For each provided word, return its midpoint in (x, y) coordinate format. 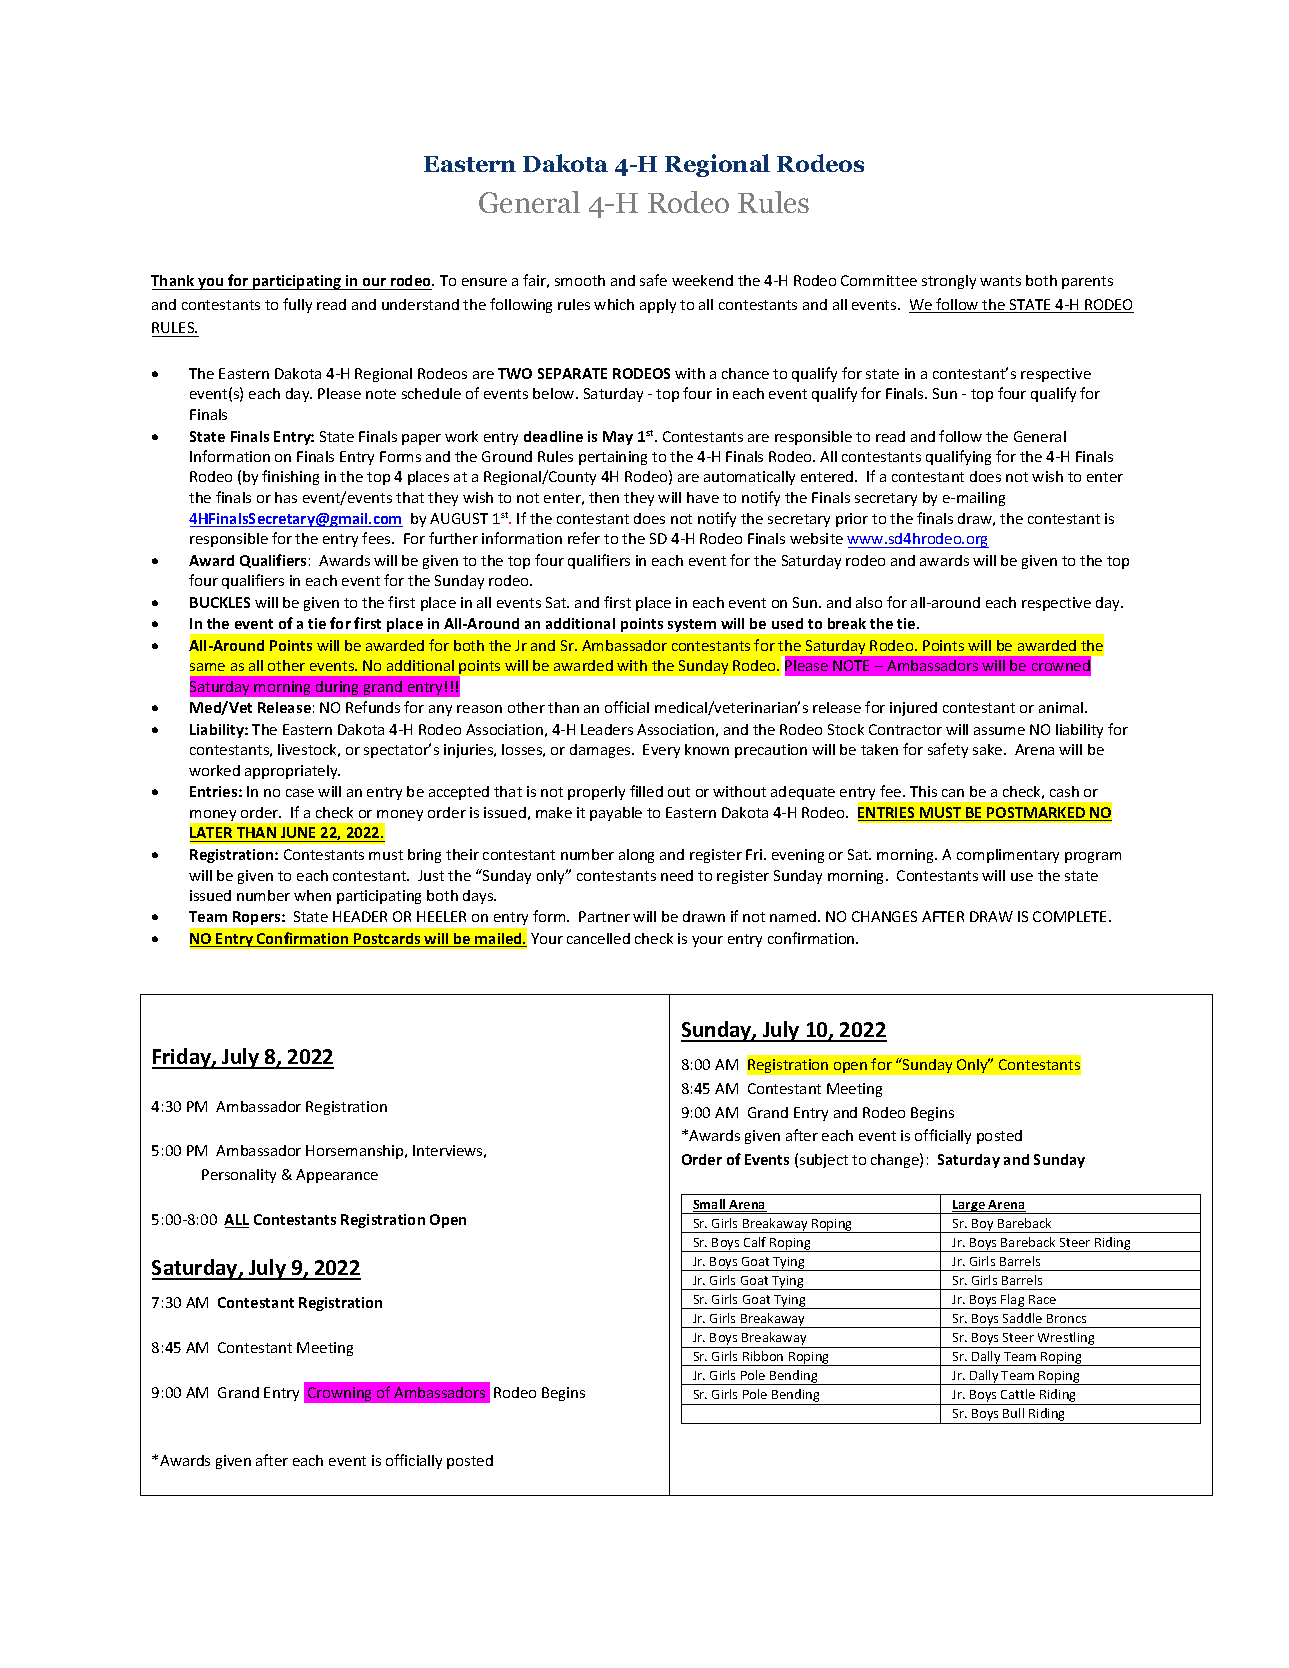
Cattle (1018, 1394)
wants (1000, 281)
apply (658, 306)
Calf (755, 1242)
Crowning (339, 1394)
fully (297, 305)
